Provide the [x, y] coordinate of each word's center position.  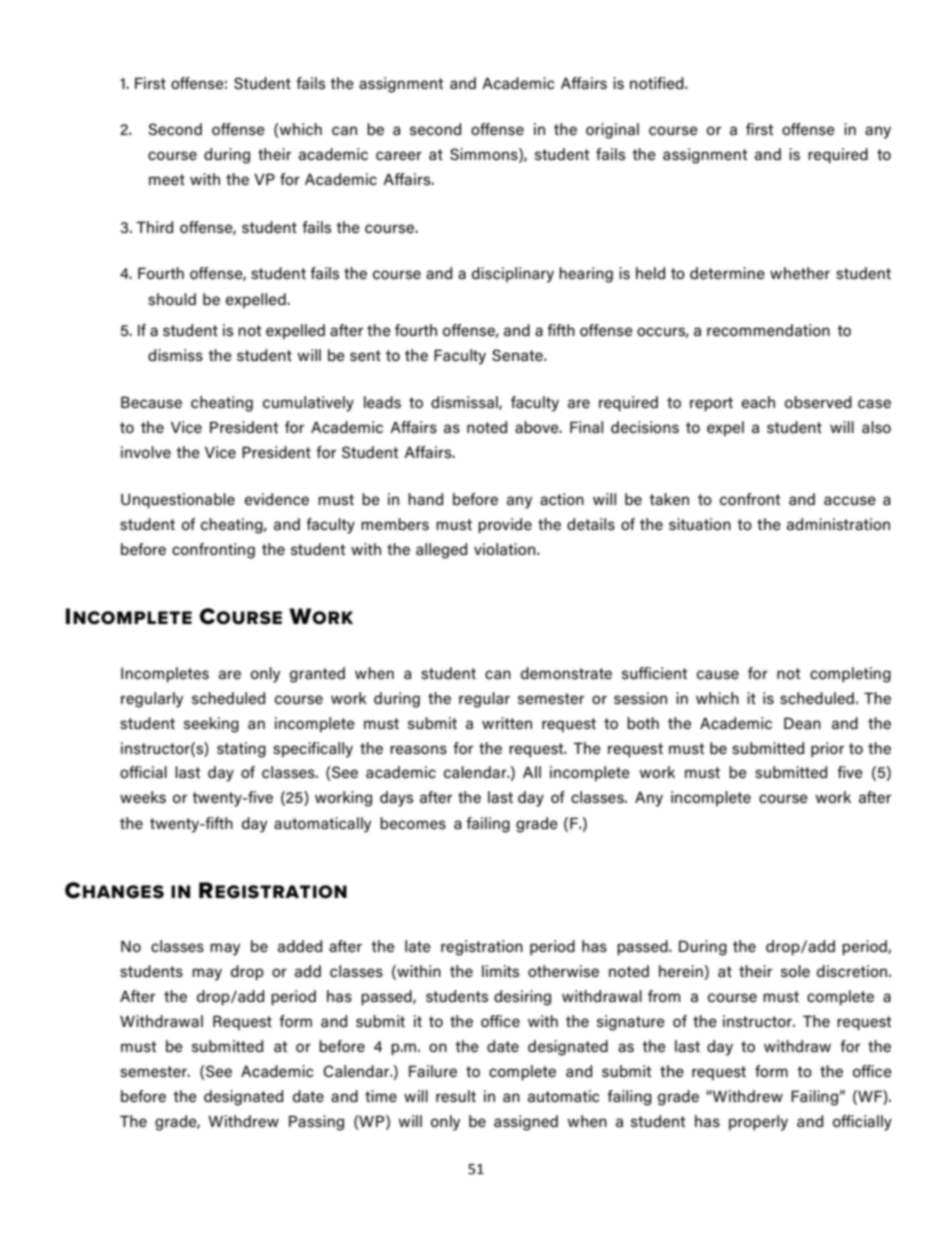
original [612, 131]
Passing [316, 1123]
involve [146, 452]
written [507, 723]
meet [167, 179]
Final [586, 427]
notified [658, 83]
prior [827, 750]
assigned [526, 1123]
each [758, 402]
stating [241, 750]
